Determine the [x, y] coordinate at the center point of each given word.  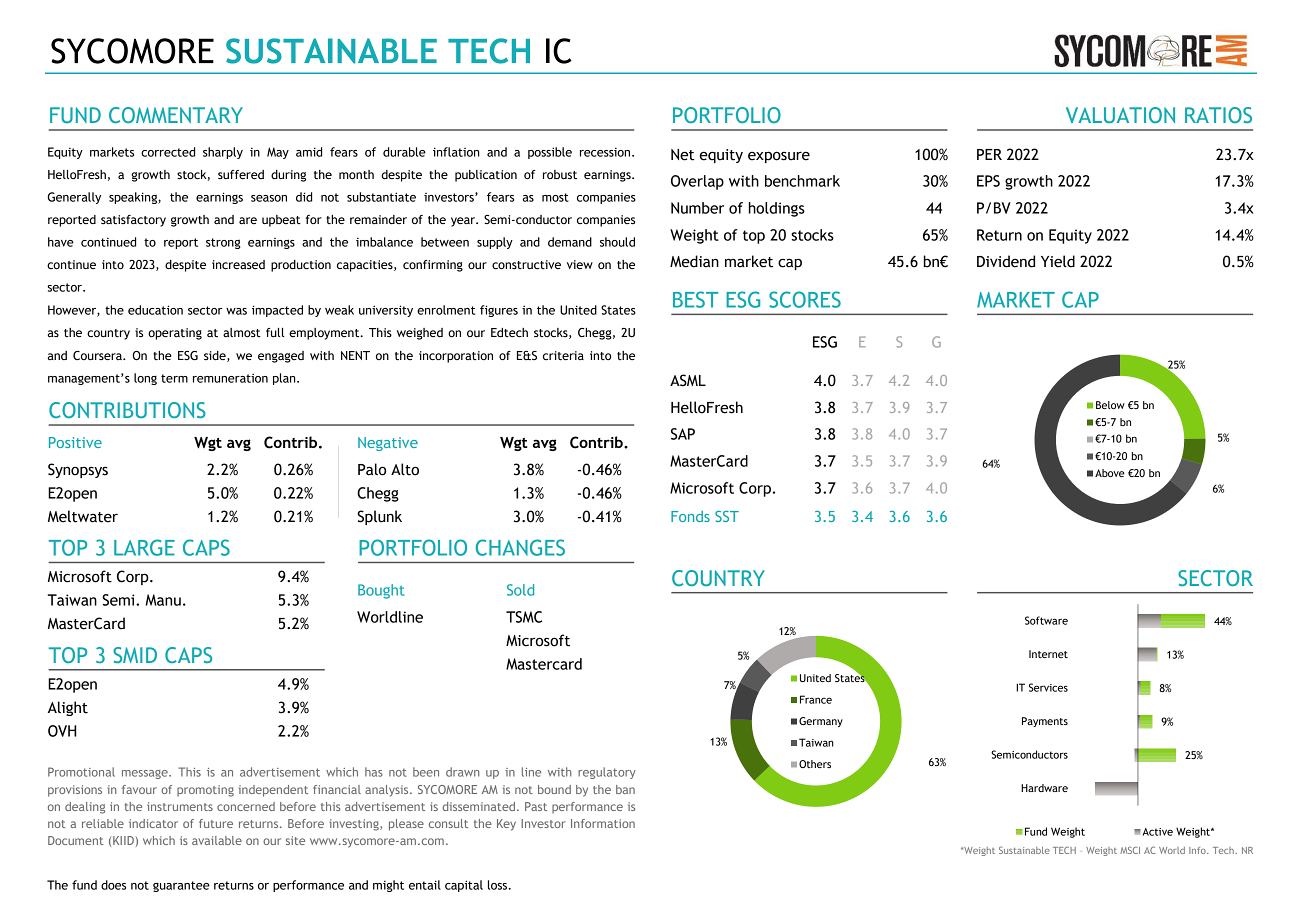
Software [1046, 620]
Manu [163, 600]
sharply [223, 153]
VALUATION [1120, 115]
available [217, 840]
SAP [683, 434]
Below [1110, 405]
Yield [1058, 261]
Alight [68, 708]
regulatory [607, 773]
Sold [520, 590]
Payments [1045, 722]
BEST [695, 299]
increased [238, 265]
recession [606, 152]
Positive [75, 442]
